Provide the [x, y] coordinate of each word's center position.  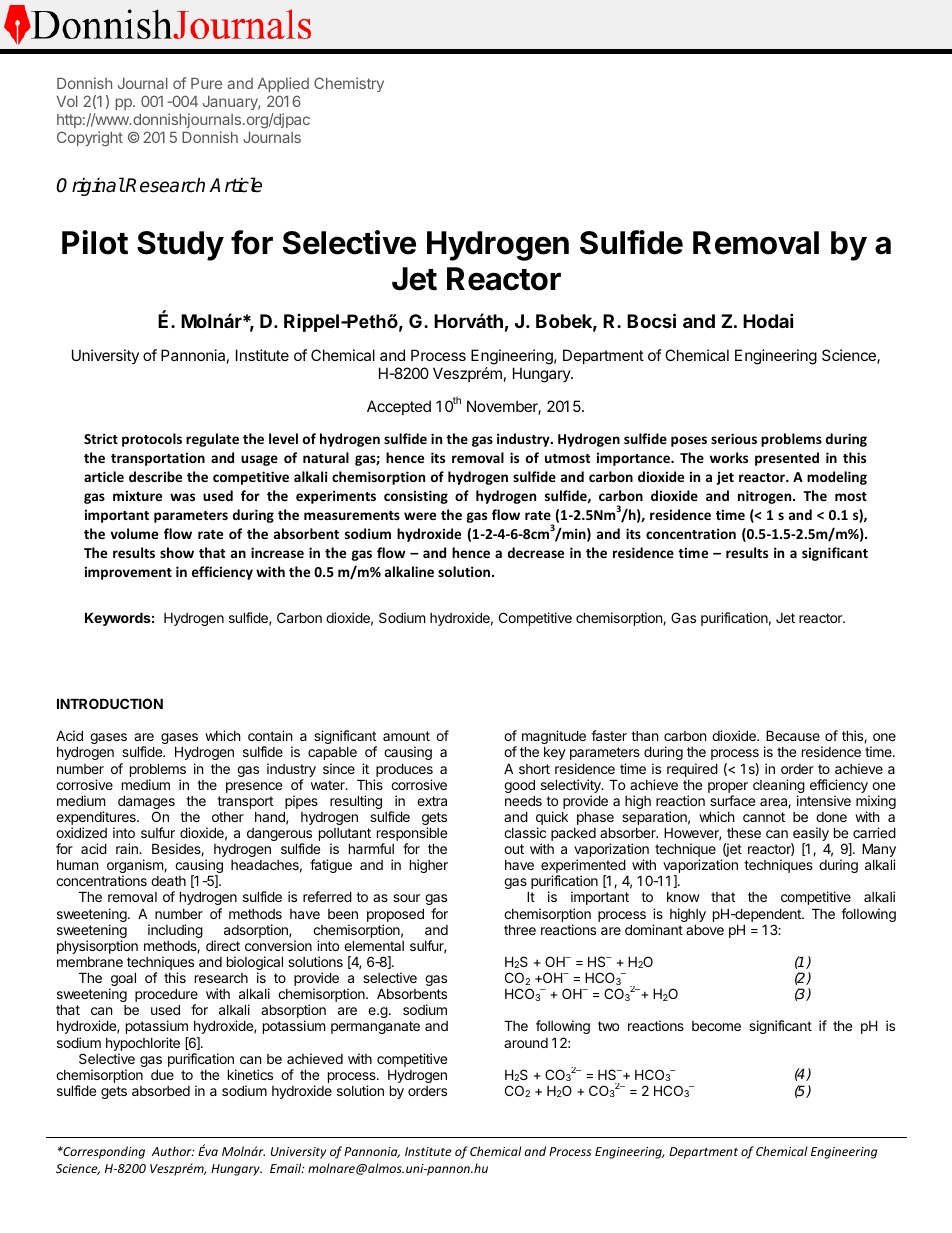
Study [180, 246]
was [182, 497]
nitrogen [766, 497]
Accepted [399, 407]
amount [406, 736]
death [168, 881]
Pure [206, 83]
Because [793, 735]
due [162, 1074]
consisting [416, 497]
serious [734, 438]
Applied [283, 84]
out [514, 849]
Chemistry [349, 84]
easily [810, 835]
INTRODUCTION [110, 703]
